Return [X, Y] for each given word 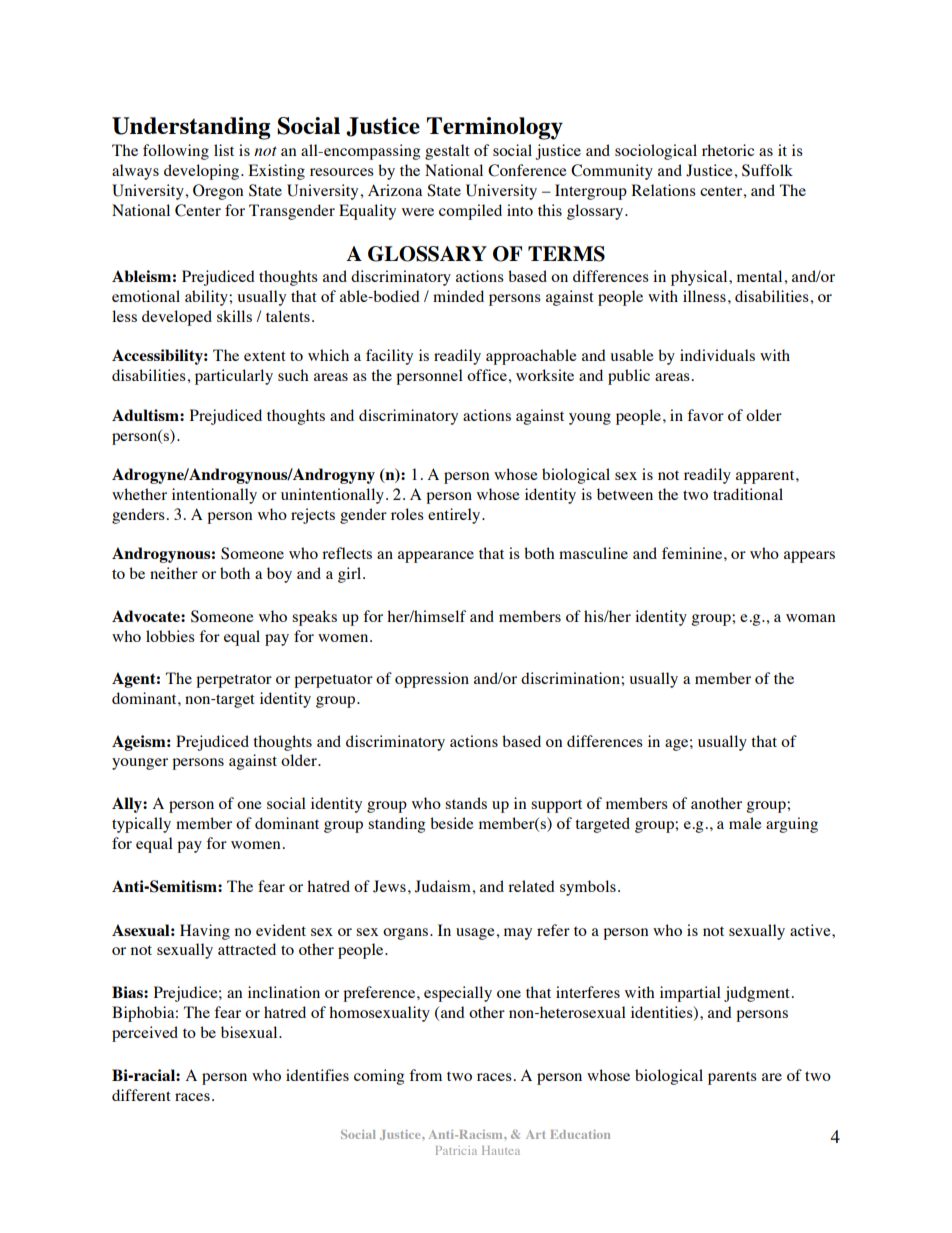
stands [466, 803]
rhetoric [728, 150]
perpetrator [234, 681]
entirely [455, 516]
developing [203, 172]
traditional [748, 494]
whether [139, 494]
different [141, 1095]
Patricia [456, 1150]
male [745, 823]
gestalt [447, 152]
